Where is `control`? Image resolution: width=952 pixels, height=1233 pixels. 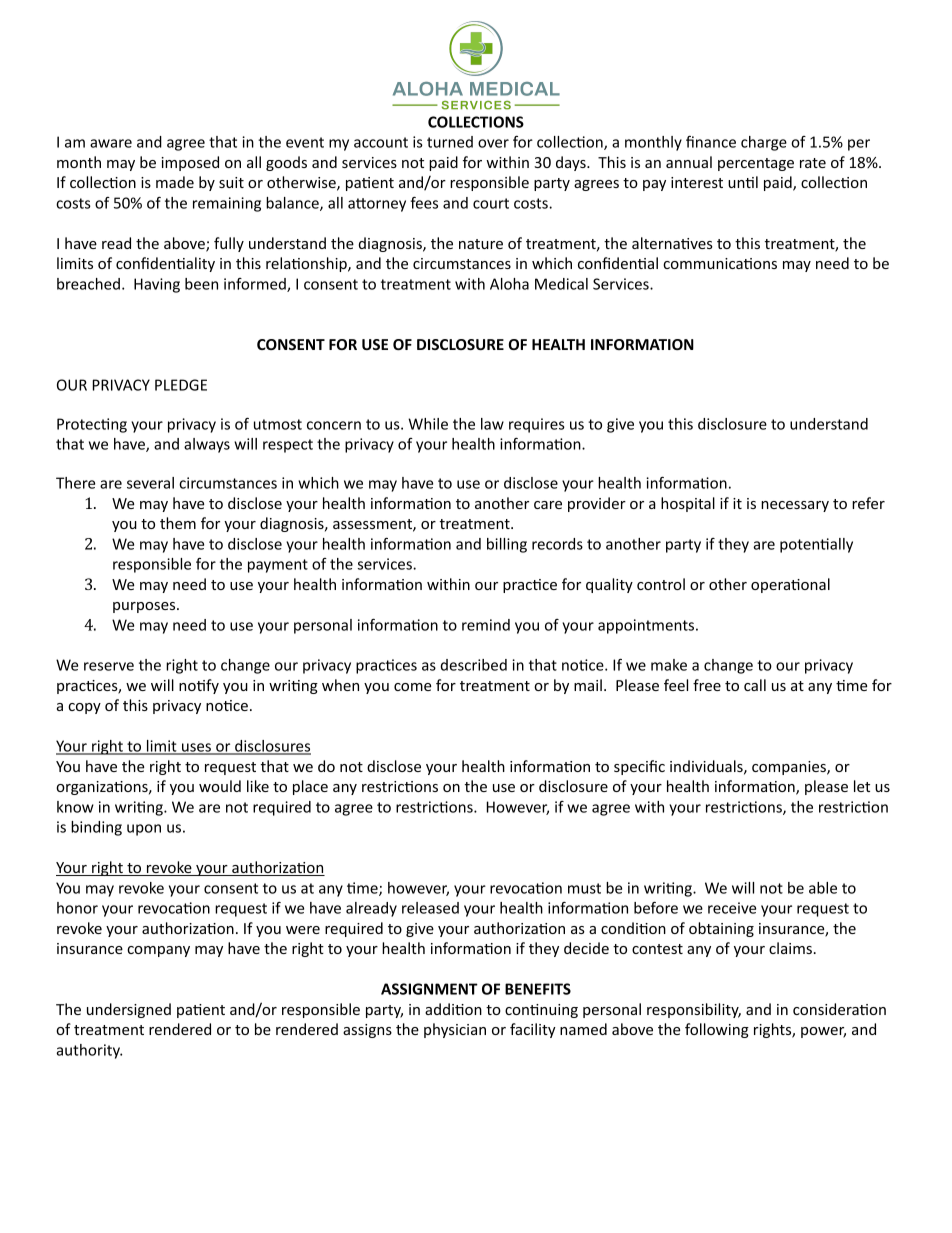 control is located at coordinates (661, 584).
